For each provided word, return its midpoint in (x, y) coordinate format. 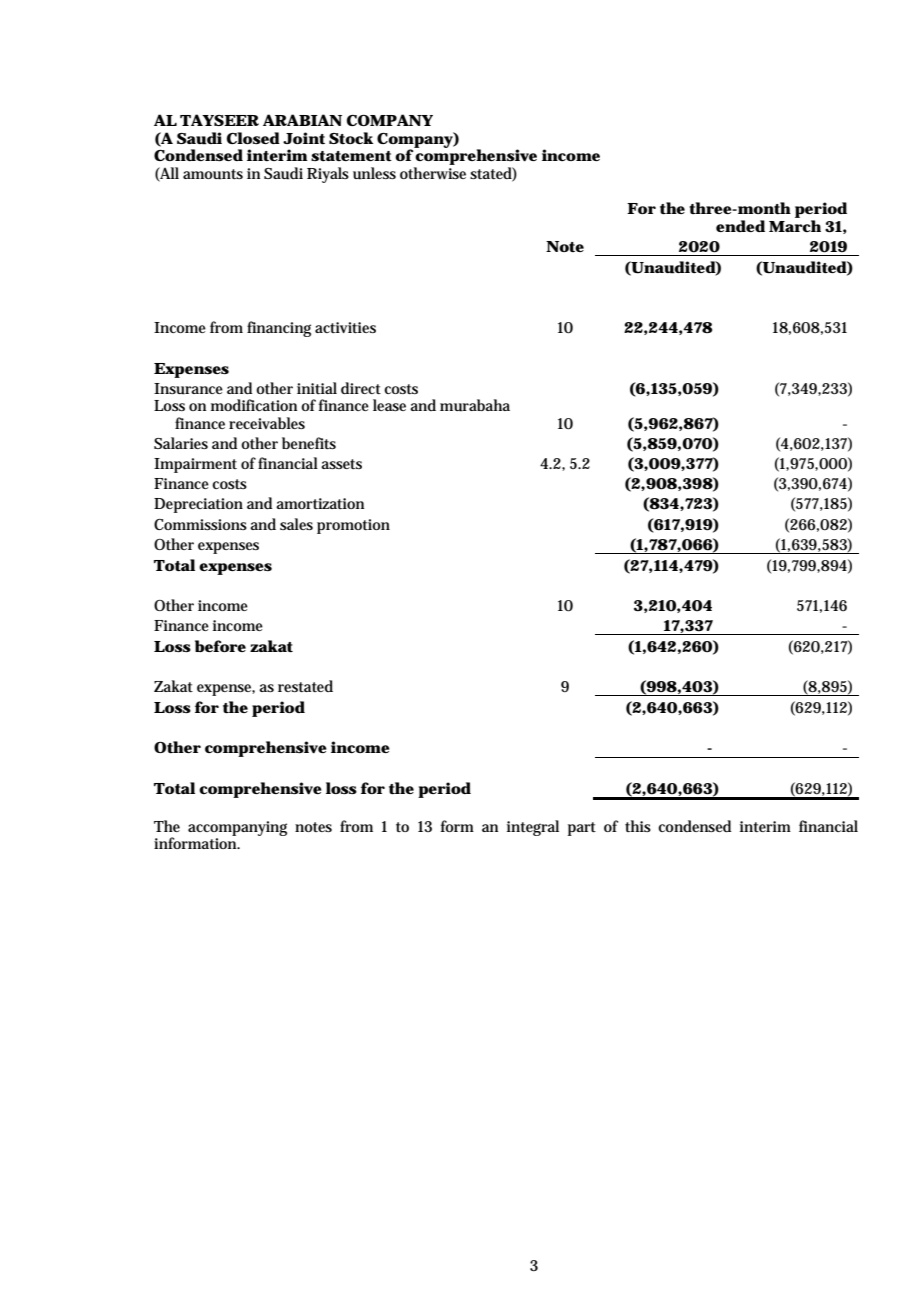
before (220, 646)
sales (296, 524)
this (638, 826)
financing (279, 329)
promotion (353, 526)
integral (533, 828)
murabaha (475, 405)
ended (740, 226)
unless (374, 173)
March (795, 226)
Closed (253, 138)
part (582, 829)
